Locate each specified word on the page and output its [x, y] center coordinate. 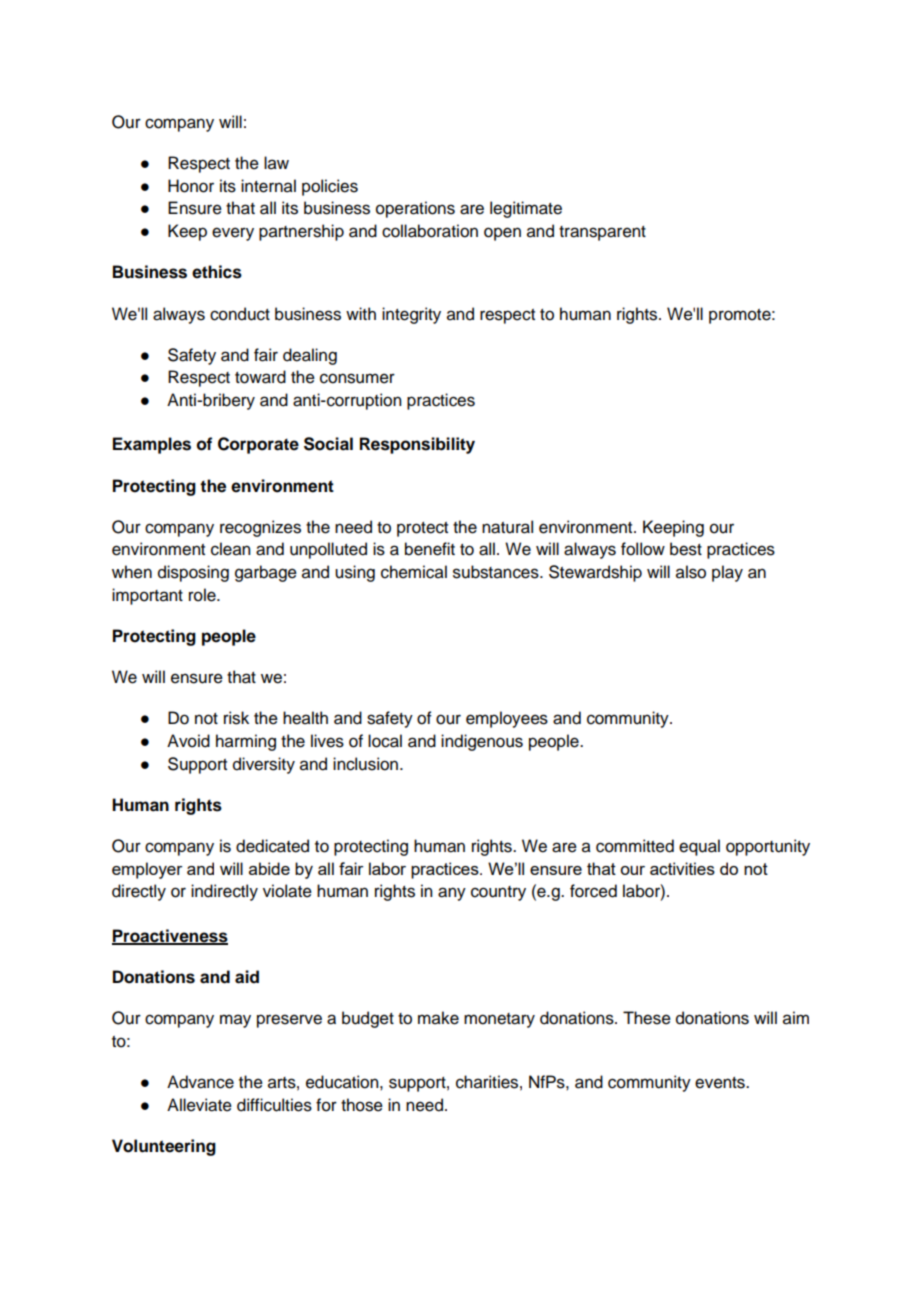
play [727, 573]
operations [415, 209]
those [362, 1105]
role [203, 595]
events [721, 1083]
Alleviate [199, 1105]
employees [507, 719]
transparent [602, 233]
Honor [191, 186]
